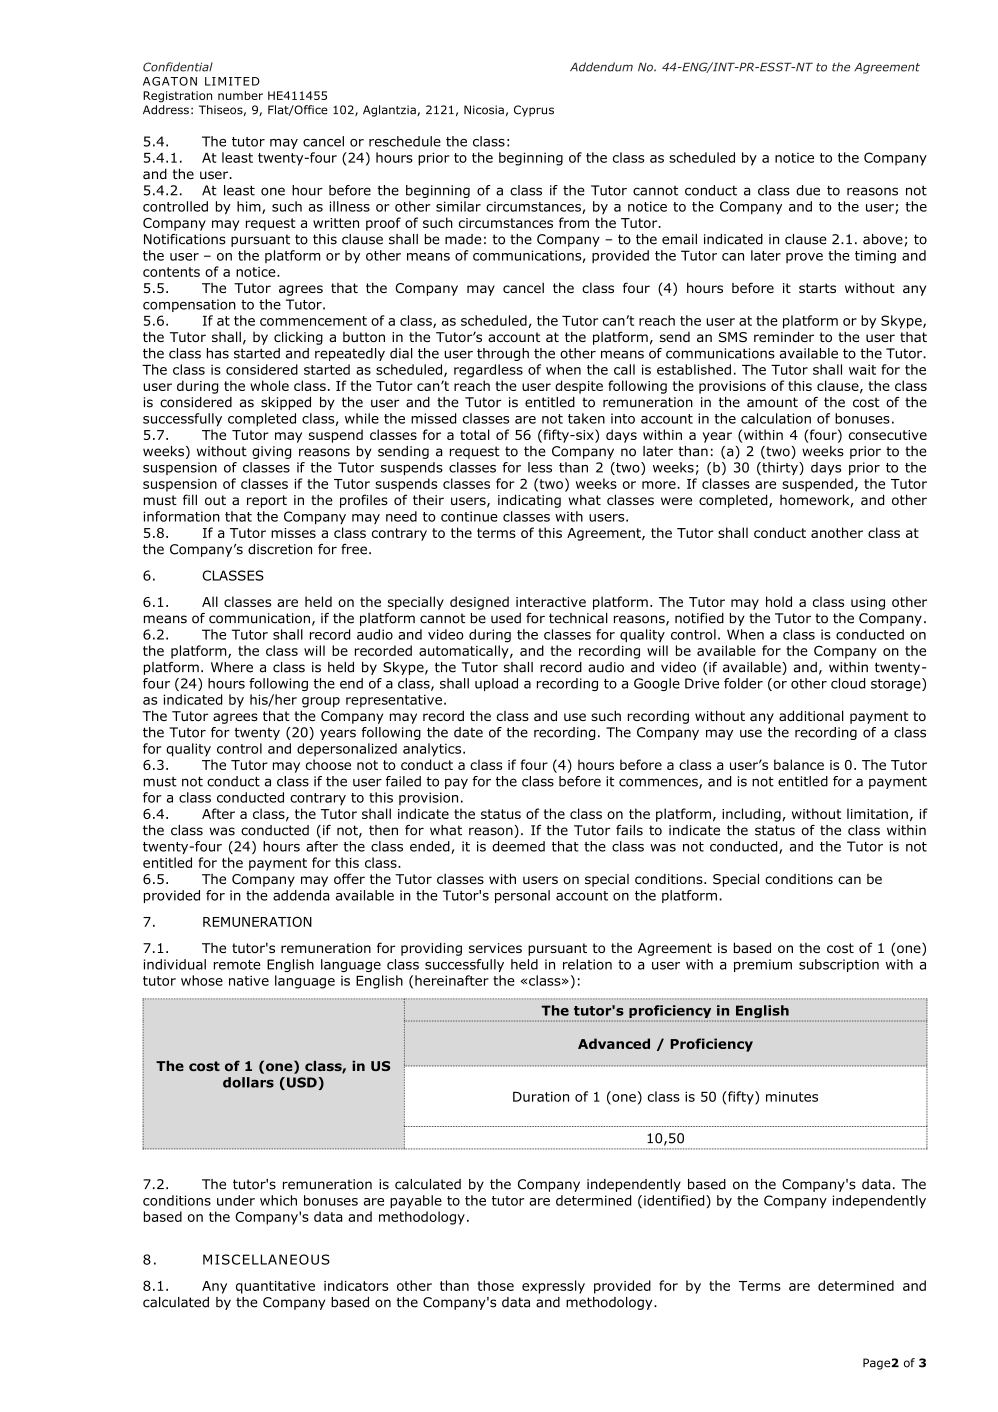 The image size is (998, 1412). What do you see at coordinates (534, 111) in the page?
I see `Cyprus` at bounding box center [534, 111].
